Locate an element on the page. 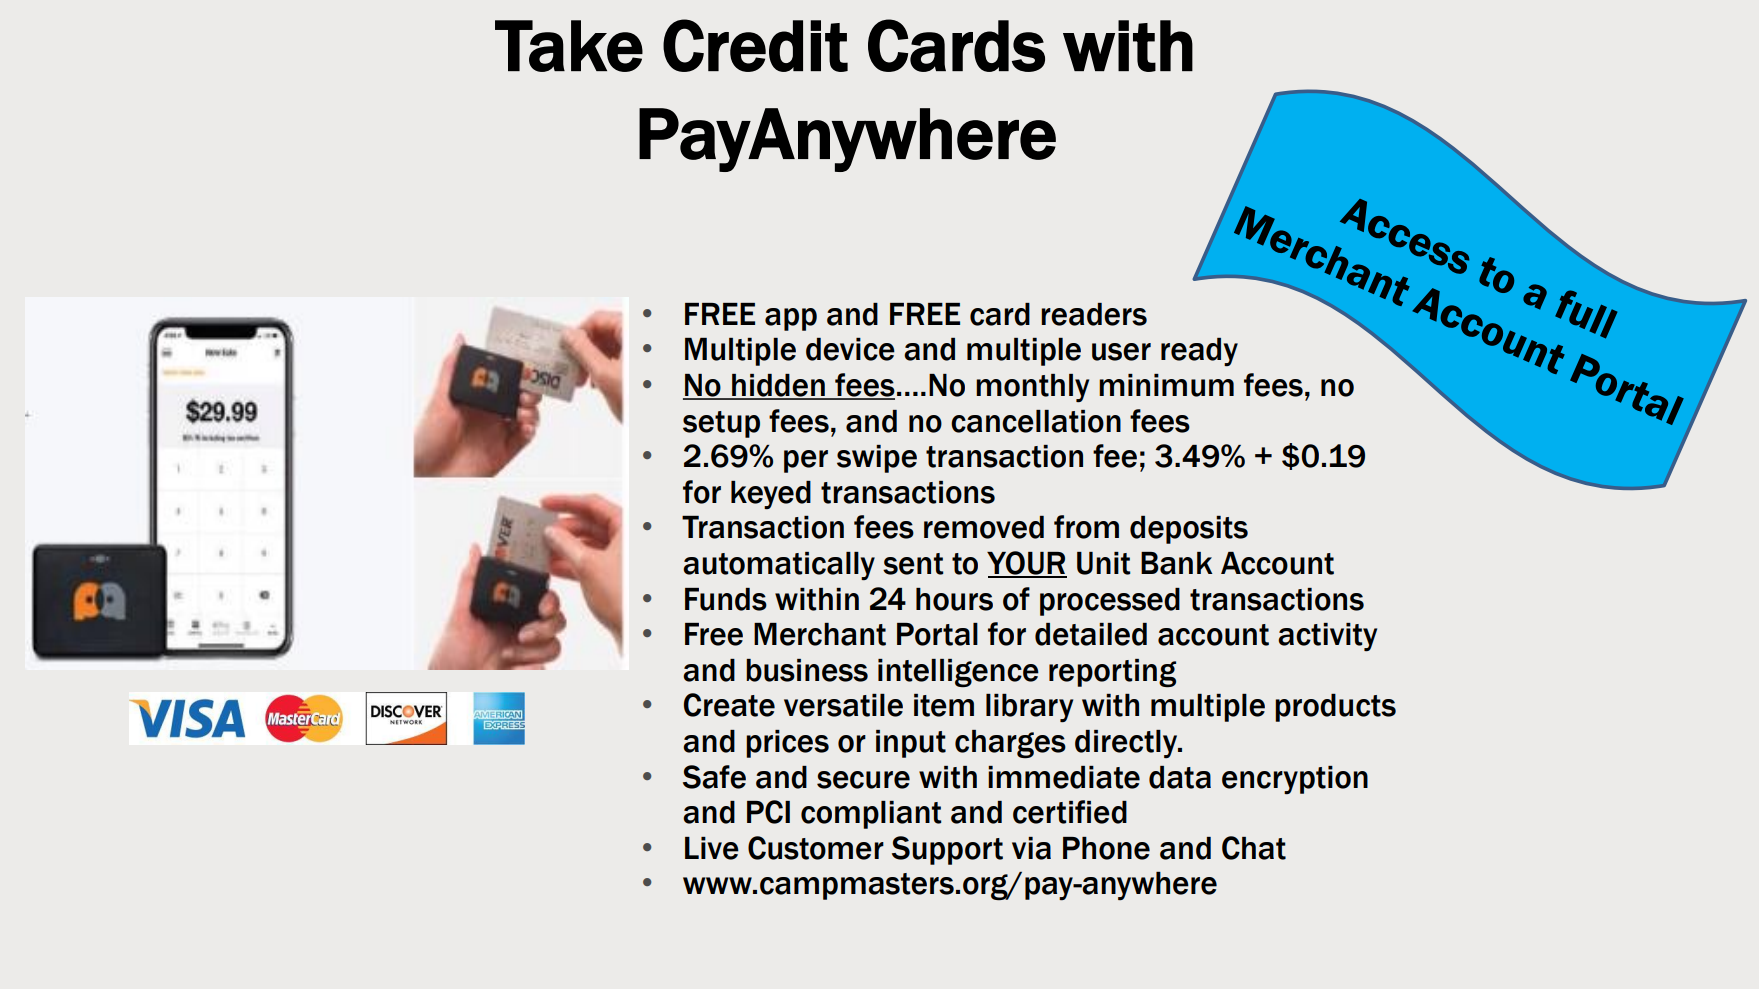  sent is located at coordinates (913, 564).
